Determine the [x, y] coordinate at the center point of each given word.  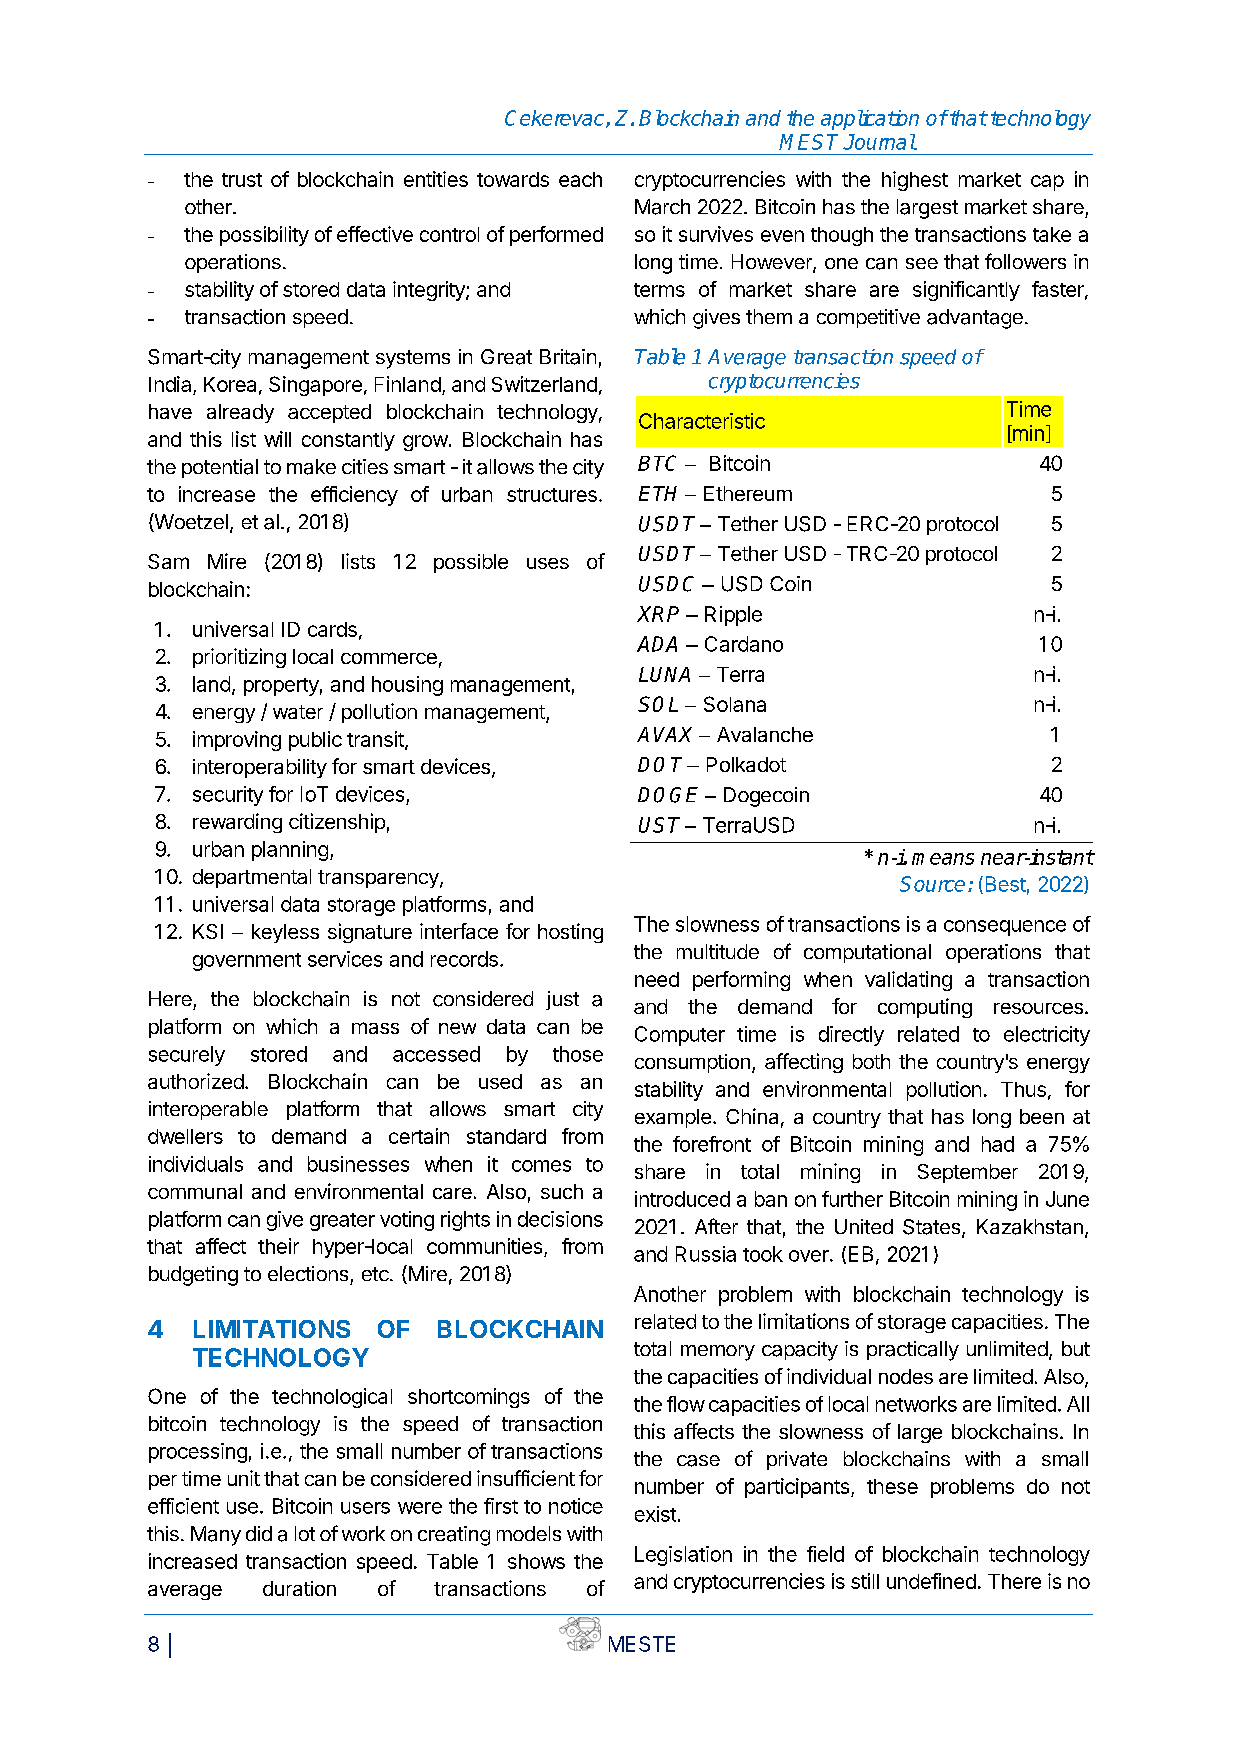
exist [655, 1514]
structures [552, 495]
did [259, 1533]
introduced [682, 1199]
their [278, 1246]
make [311, 467]
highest [915, 181]
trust [242, 180]
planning [290, 851]
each [580, 179]
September [968, 1173]
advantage [975, 319]
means [943, 859]
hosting [570, 933]
